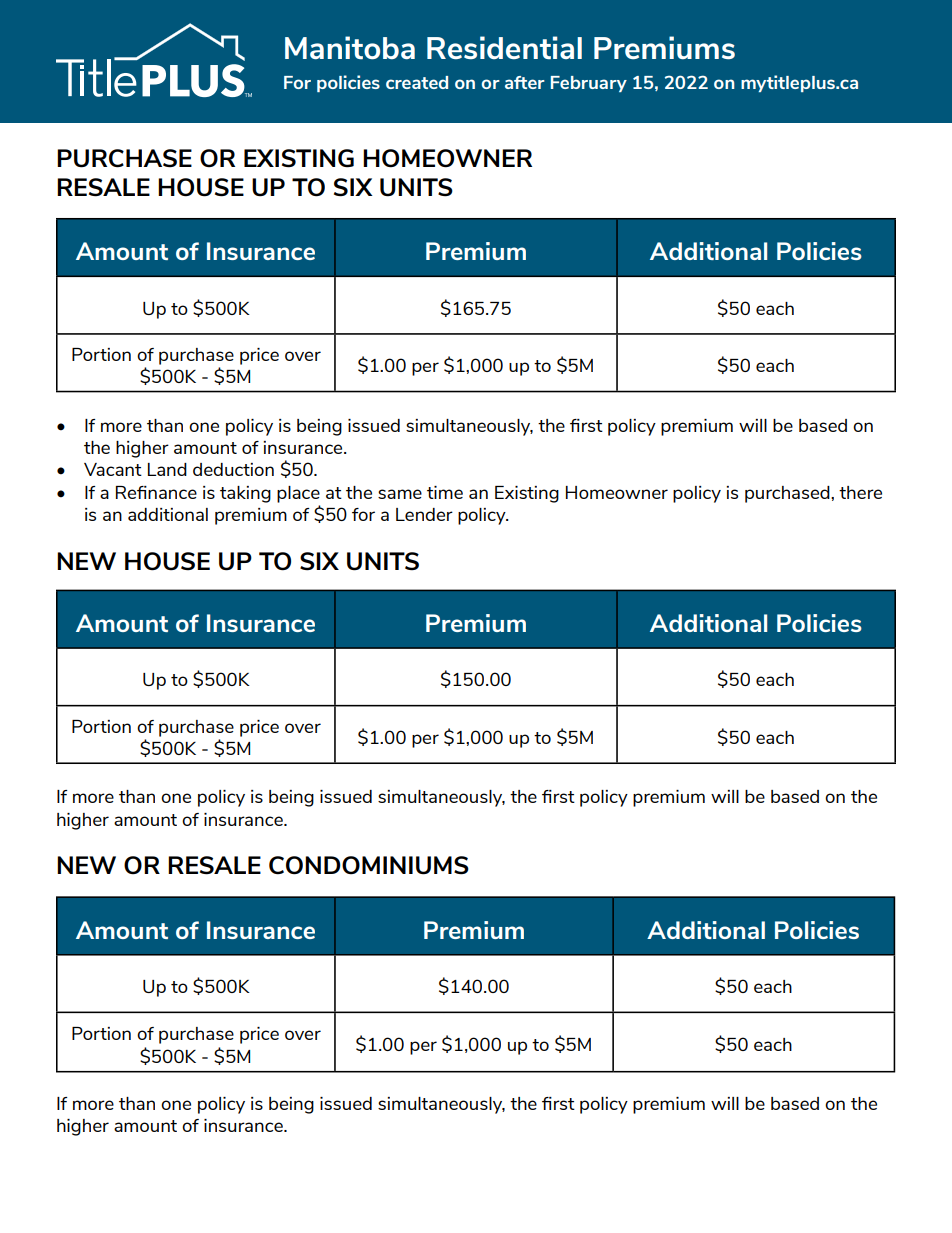 The image size is (952, 1233). I want to click on there, so click(860, 492).
